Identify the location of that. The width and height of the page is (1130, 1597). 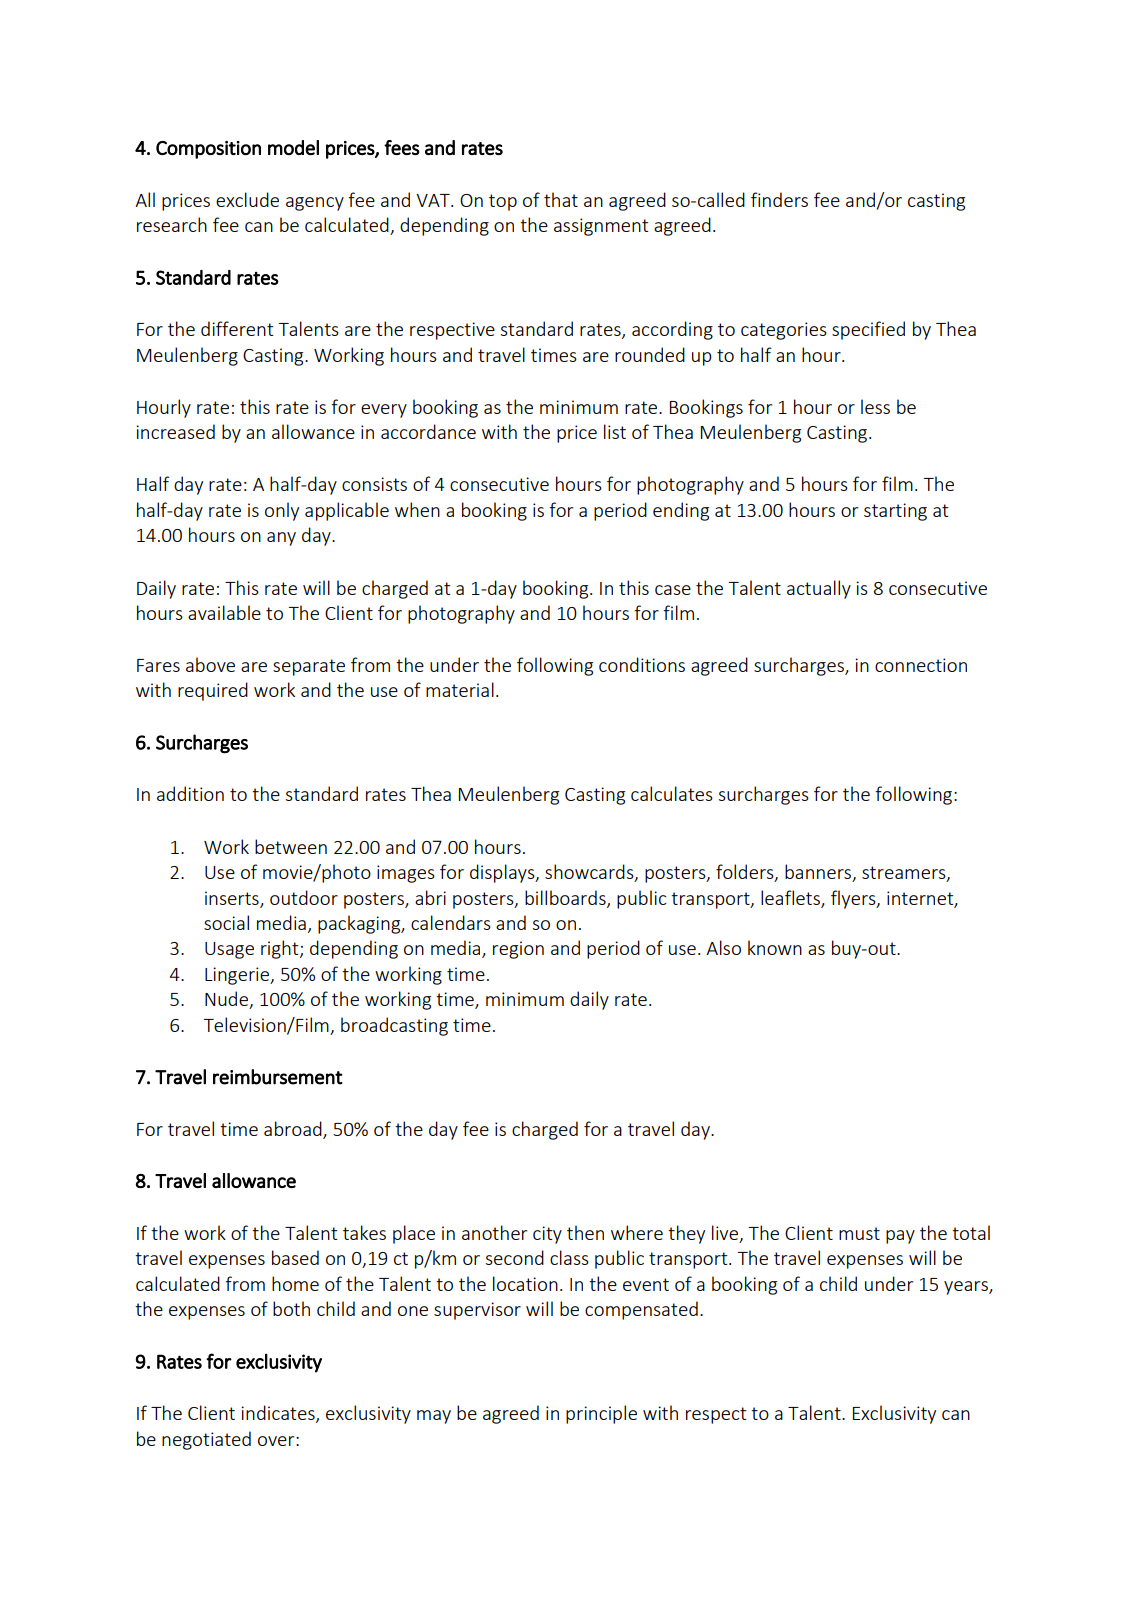
(561, 199).
